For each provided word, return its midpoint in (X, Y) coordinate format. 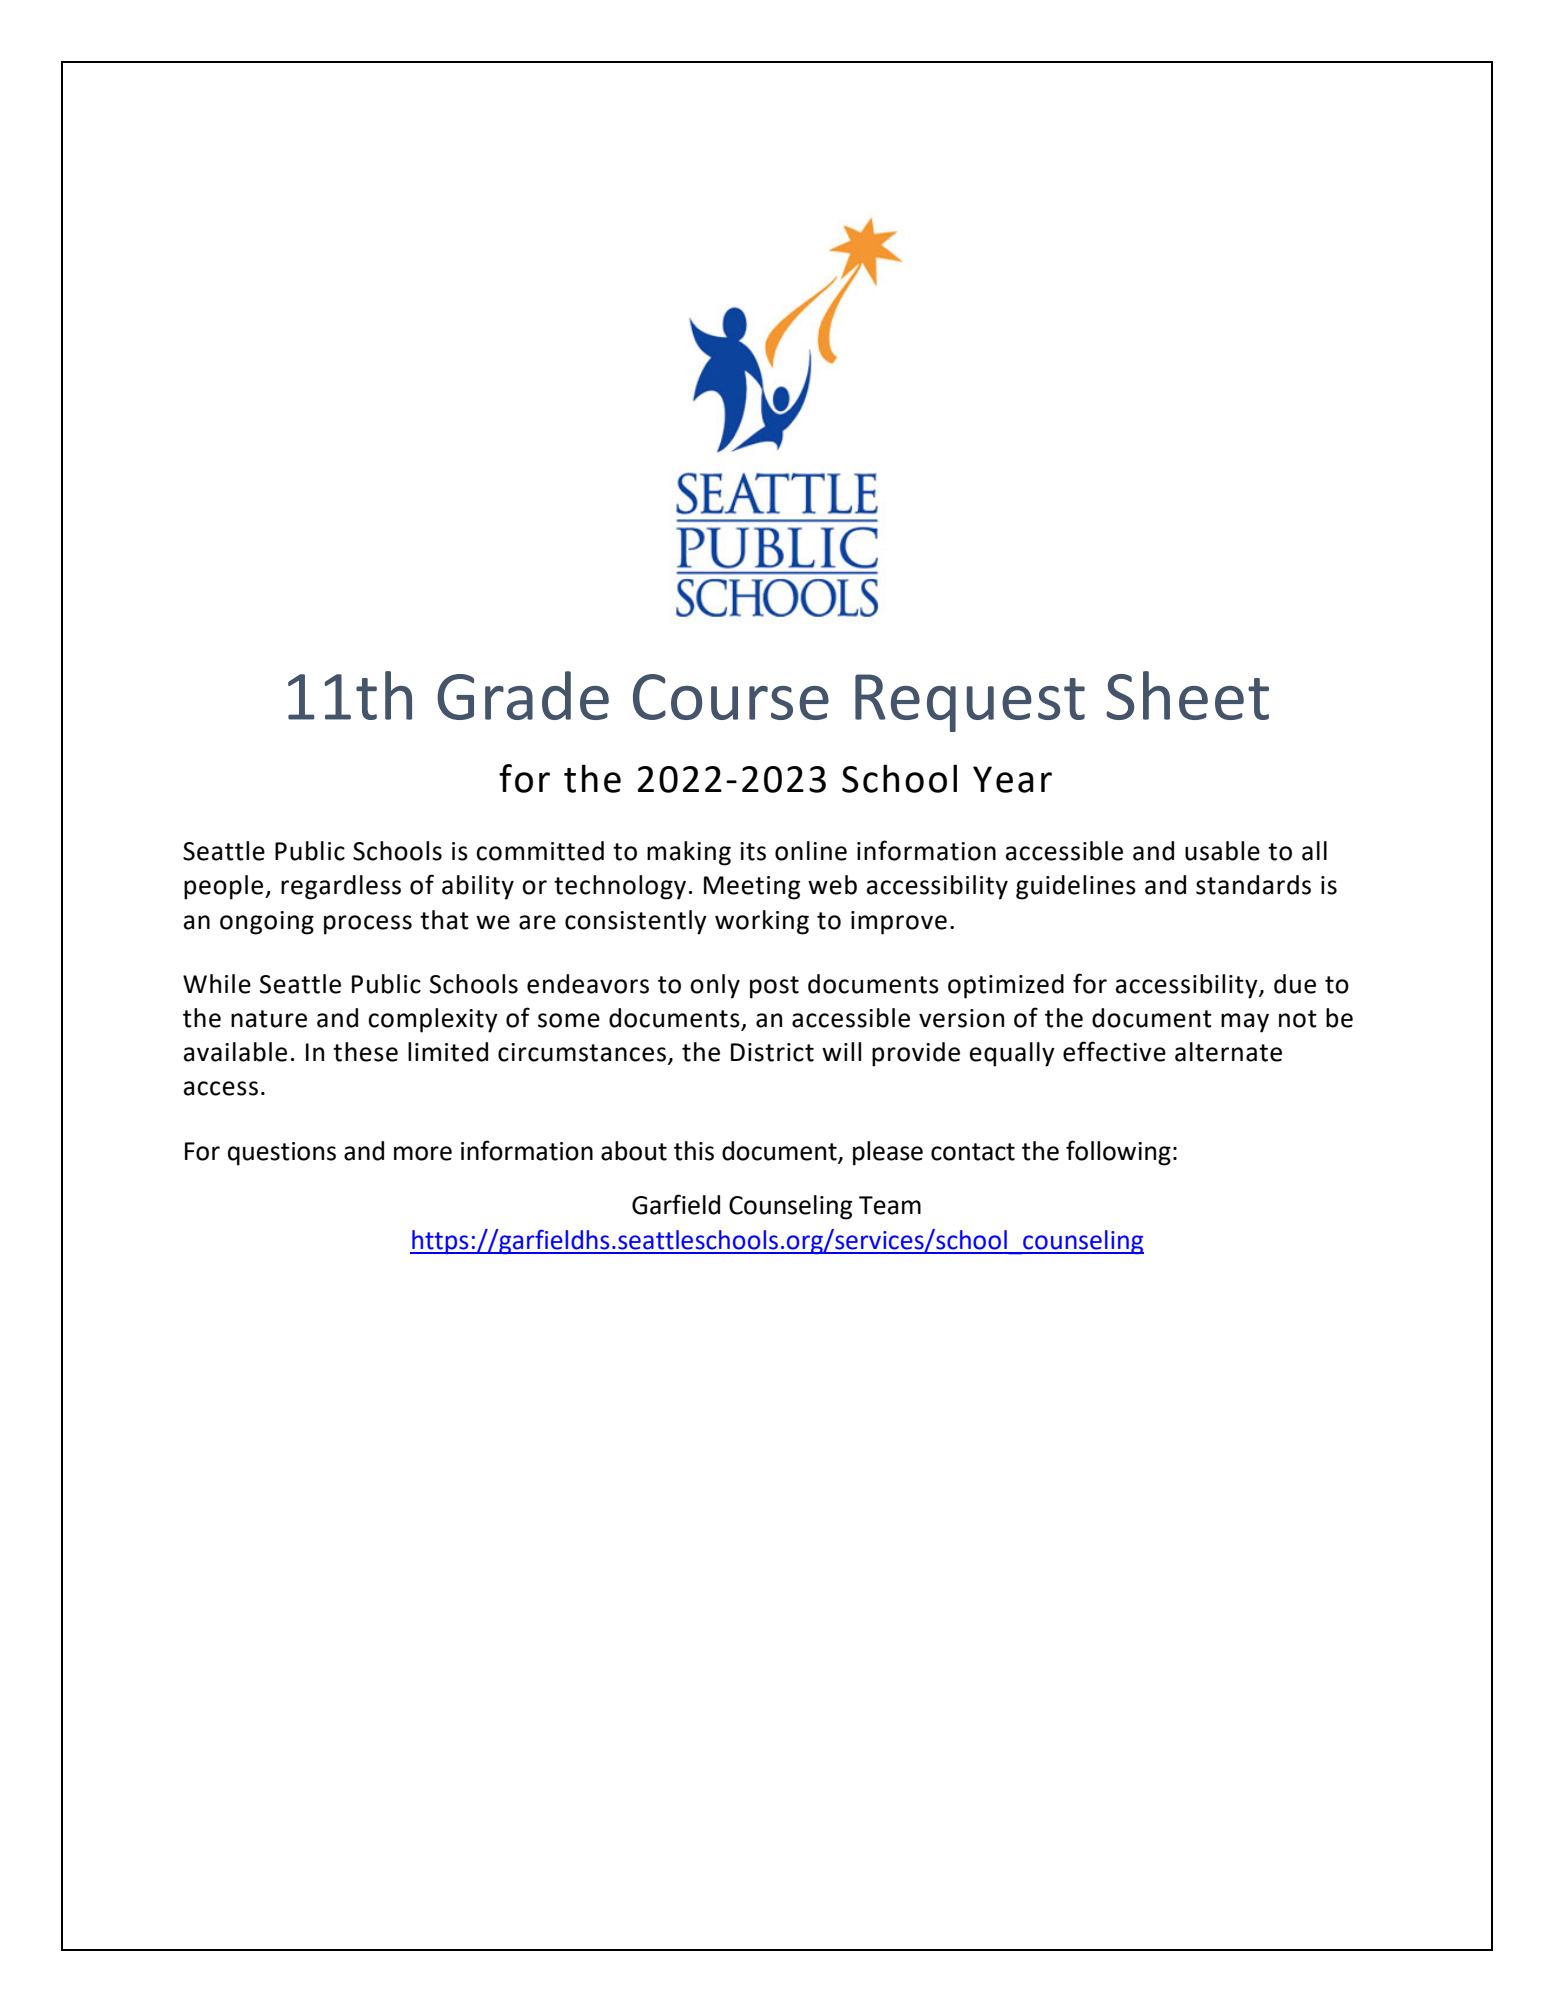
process (368, 925)
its (753, 851)
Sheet (1187, 695)
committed (540, 851)
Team (890, 1205)
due (1295, 984)
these (365, 1052)
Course (731, 697)
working (762, 922)
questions (282, 1154)
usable (1222, 851)
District (772, 1052)
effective (1114, 1051)
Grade (523, 695)
